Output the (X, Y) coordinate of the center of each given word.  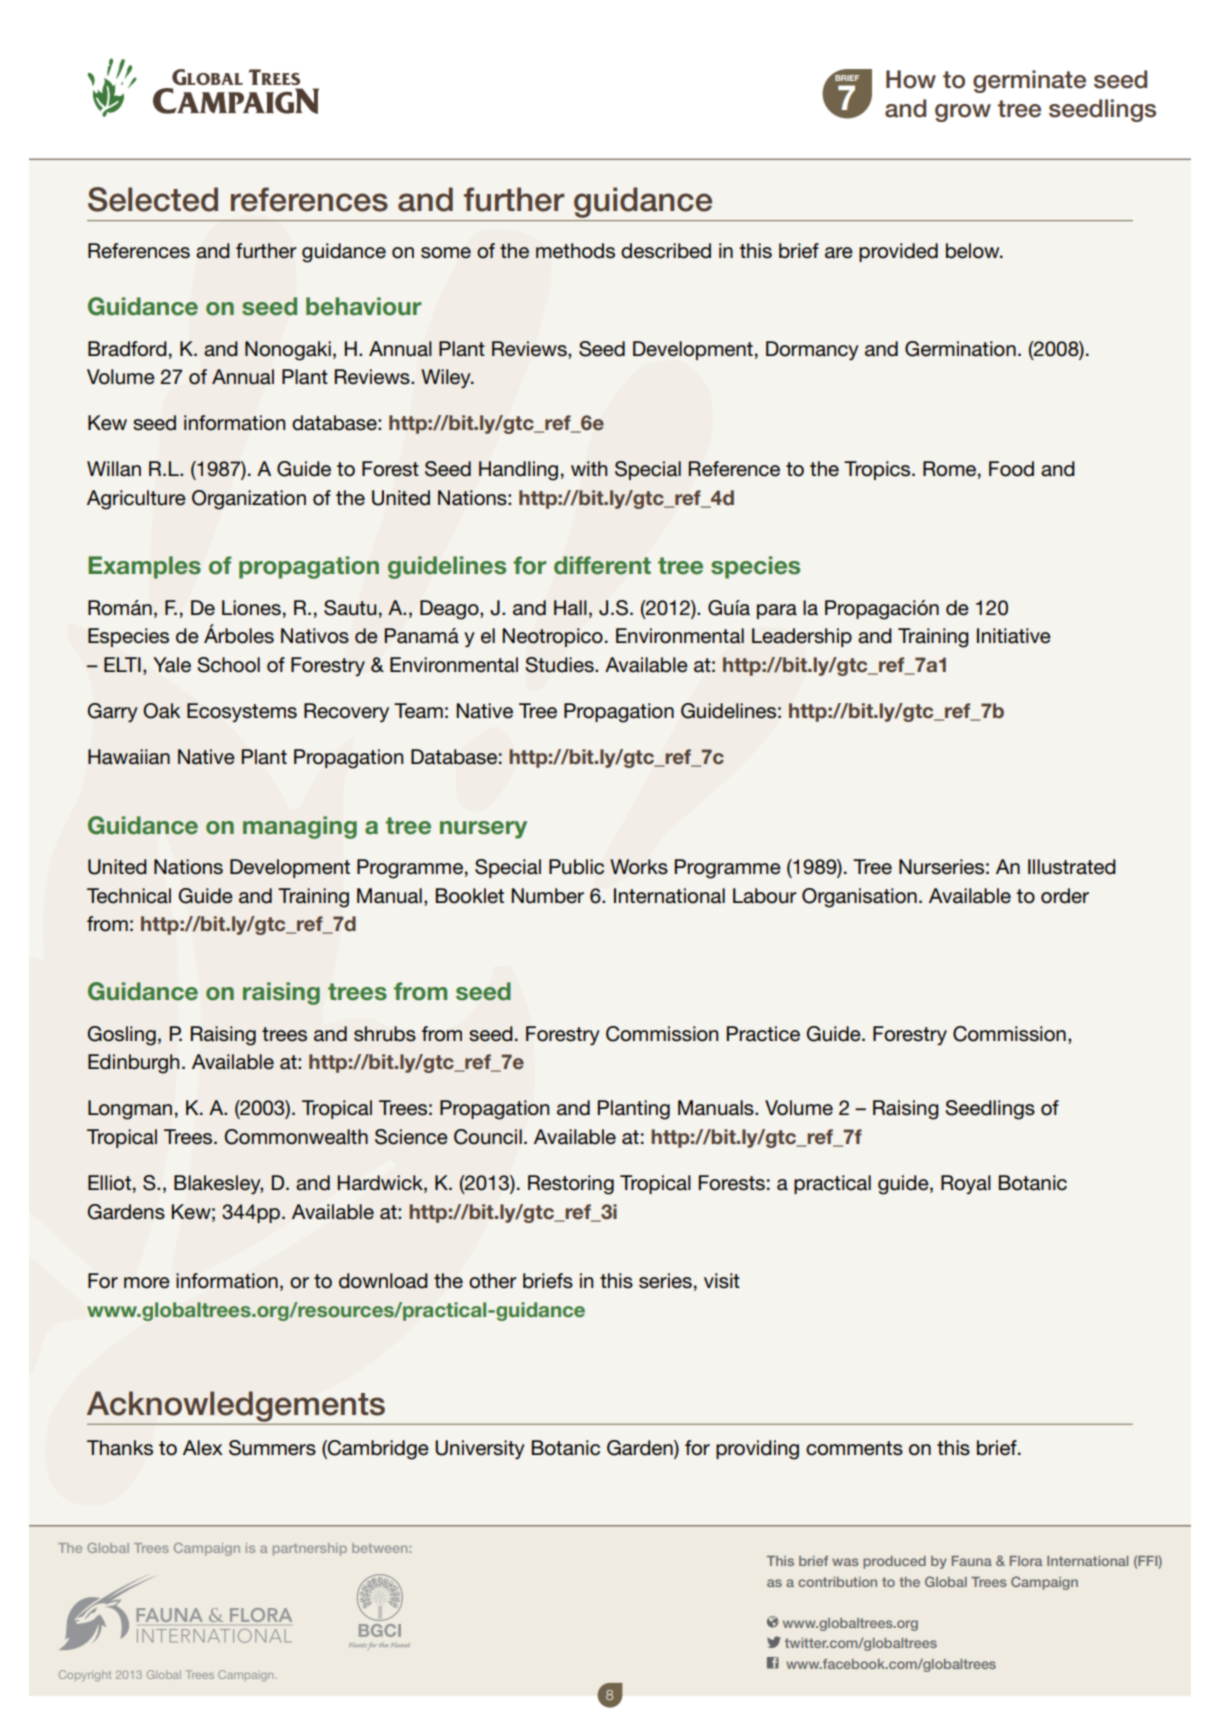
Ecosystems (242, 712)
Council (488, 1137)
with (589, 468)
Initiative (1014, 636)
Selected (153, 199)
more (147, 1283)
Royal (966, 1184)
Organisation (859, 898)
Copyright (85, 1675)
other (493, 1281)
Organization (249, 500)
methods (575, 251)
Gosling (122, 1036)
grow (963, 113)
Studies (560, 665)
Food (1011, 469)
